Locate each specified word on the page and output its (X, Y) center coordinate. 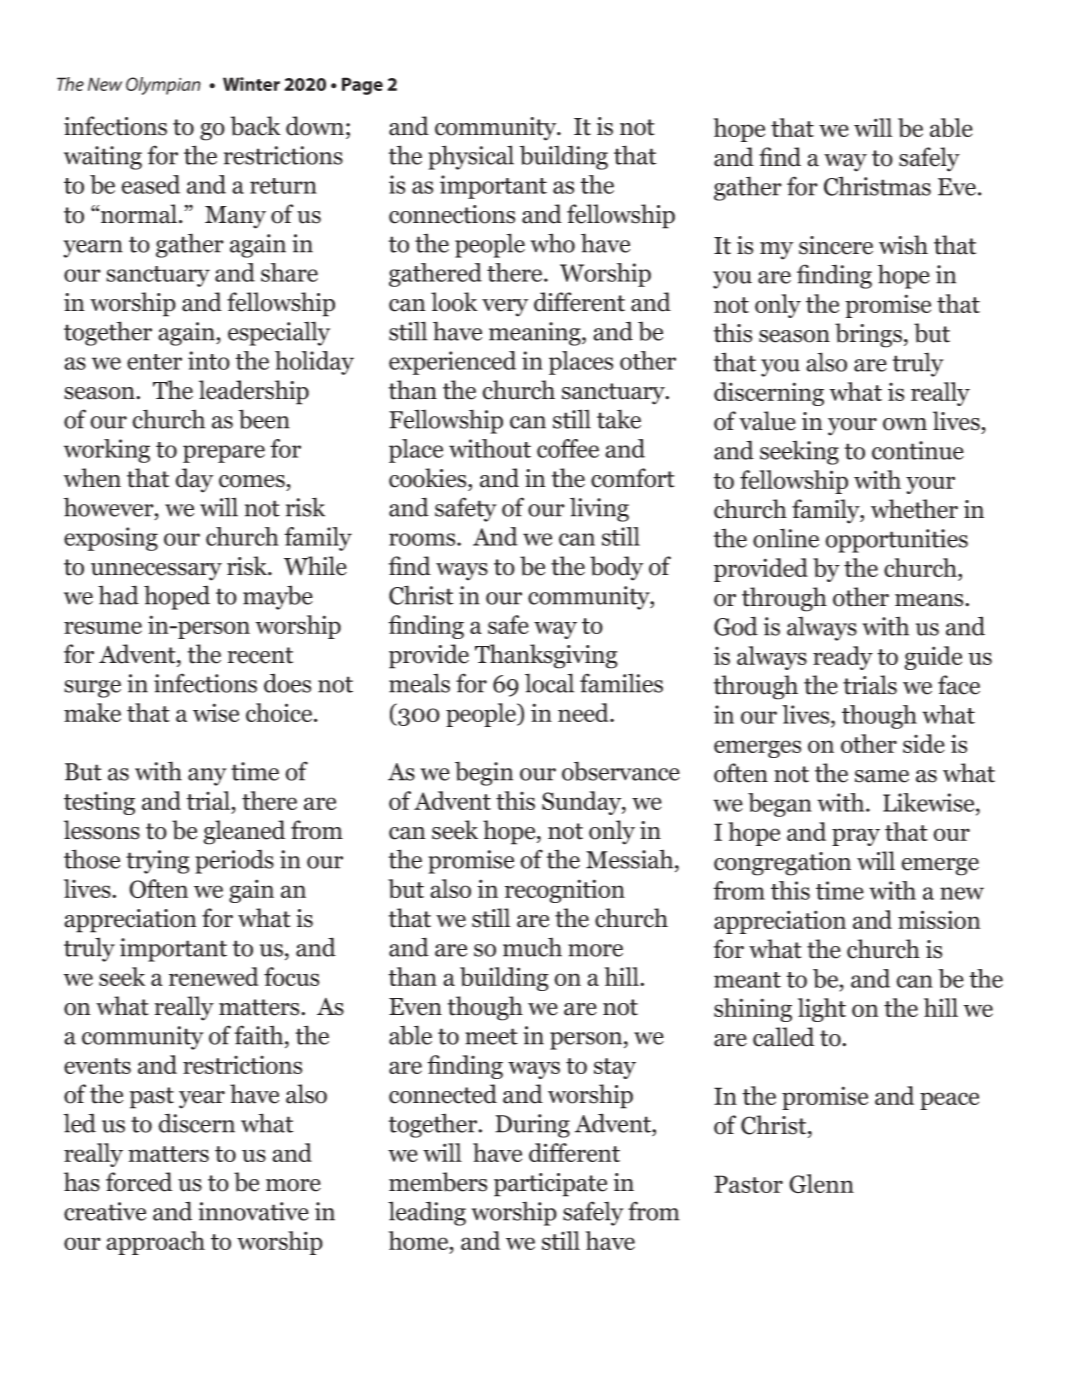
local (549, 683)
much (532, 947)
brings (868, 335)
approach (155, 1243)
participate (550, 1185)
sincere (836, 245)
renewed (214, 976)
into (209, 360)
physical (471, 157)
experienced (452, 363)
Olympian (163, 86)
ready (843, 658)
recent (260, 655)
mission (939, 919)
